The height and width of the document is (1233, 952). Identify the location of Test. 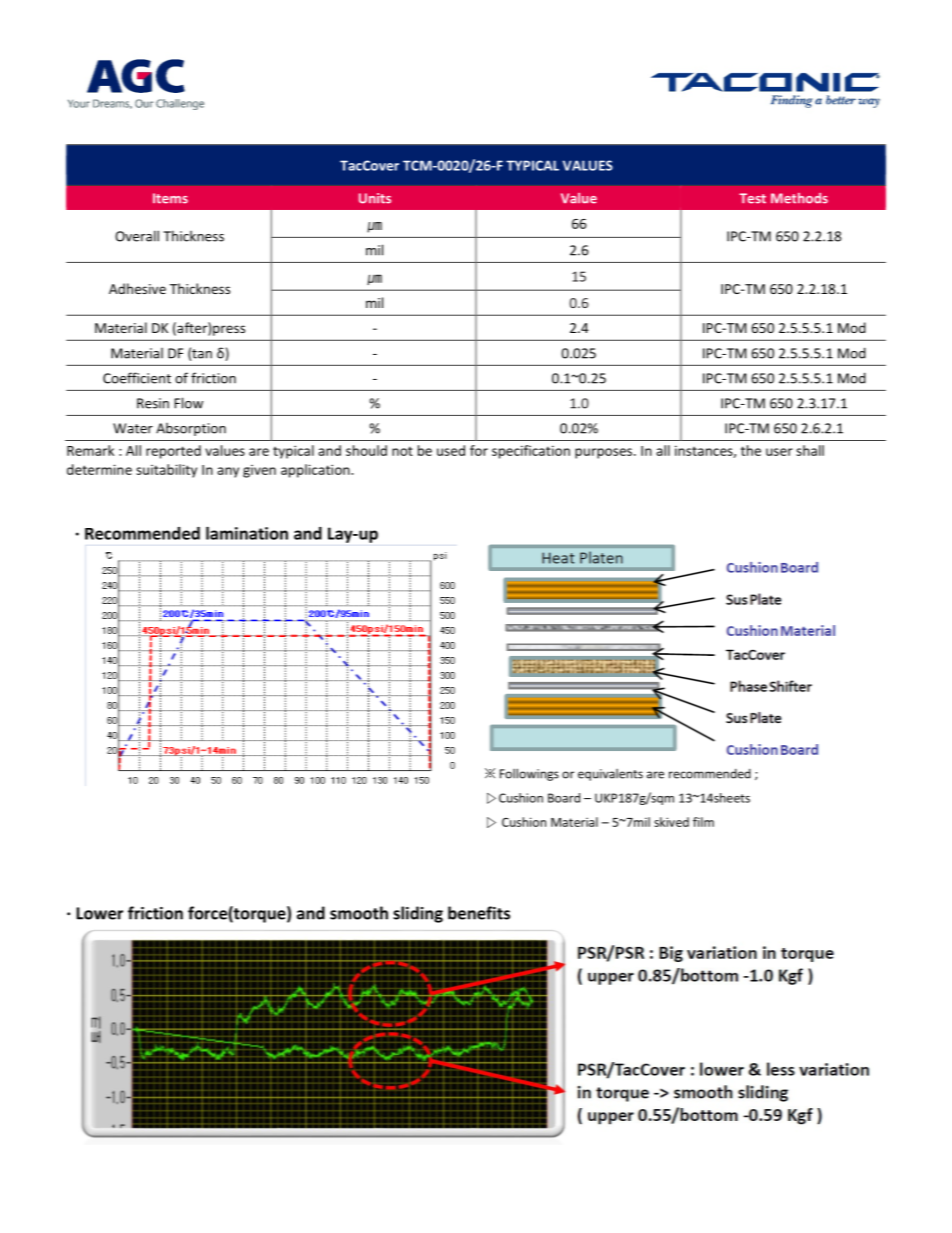
(752, 198).
